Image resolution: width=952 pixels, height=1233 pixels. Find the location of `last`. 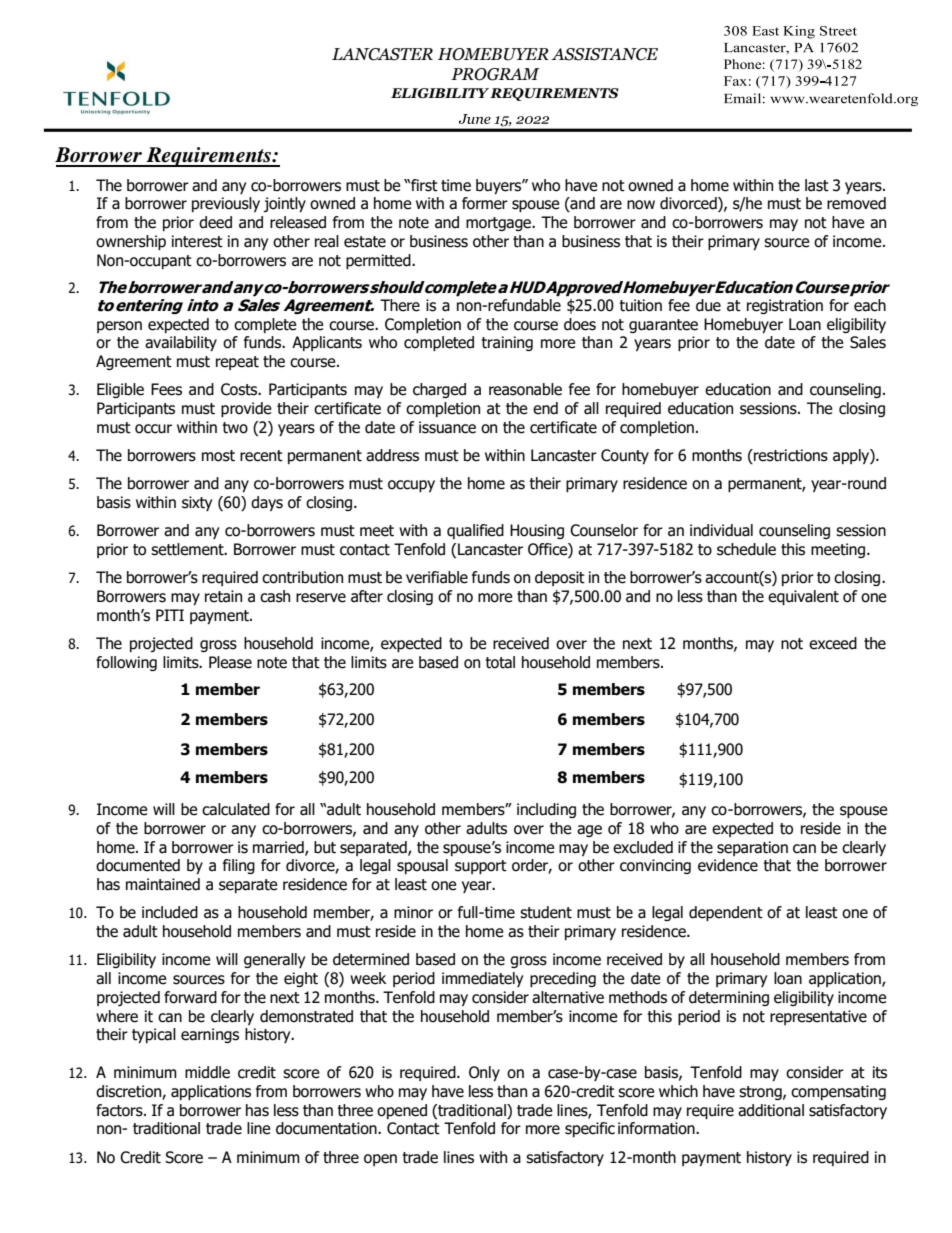

last is located at coordinates (817, 185).
